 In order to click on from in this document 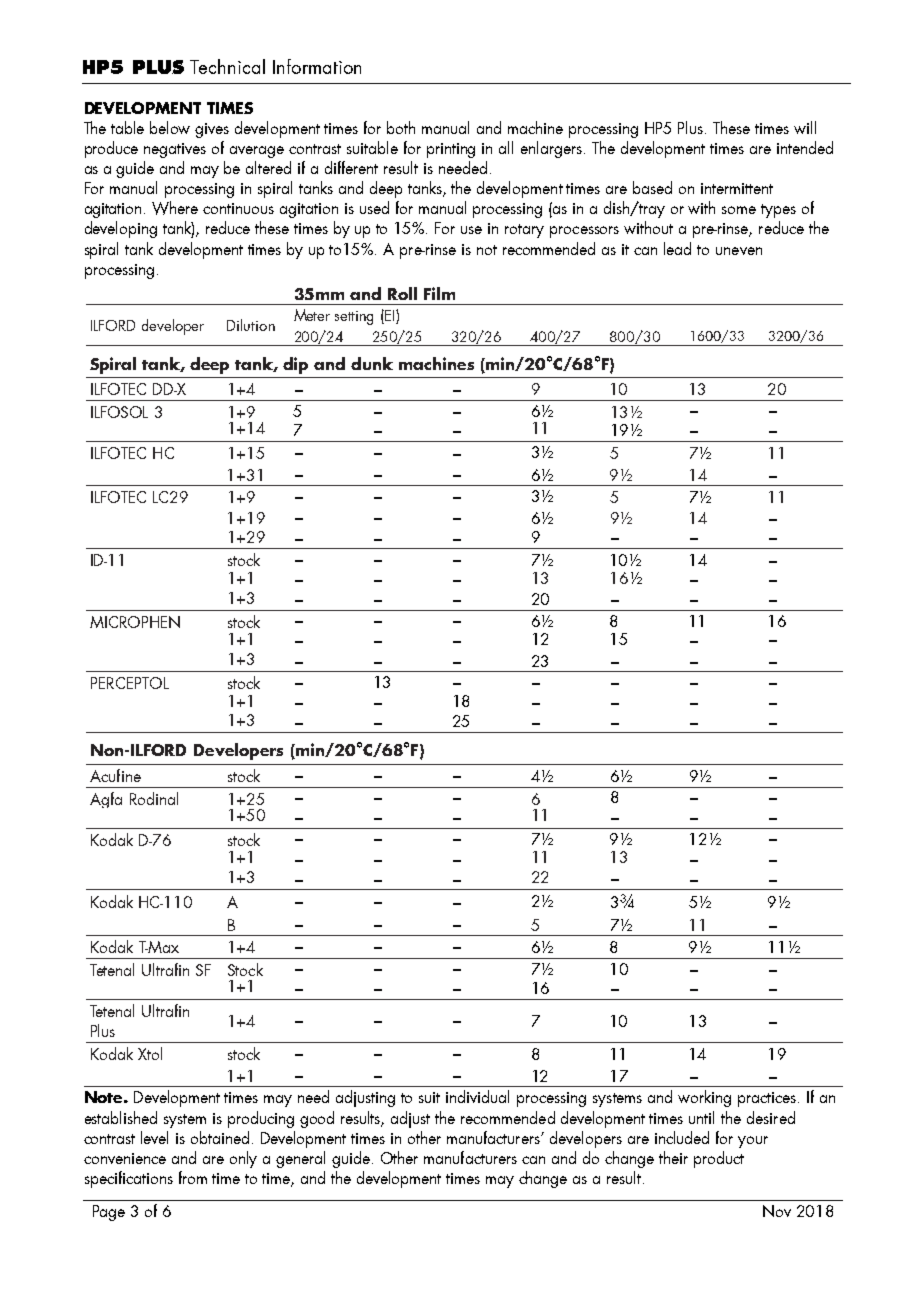, I will do `click(193, 1177)`.
